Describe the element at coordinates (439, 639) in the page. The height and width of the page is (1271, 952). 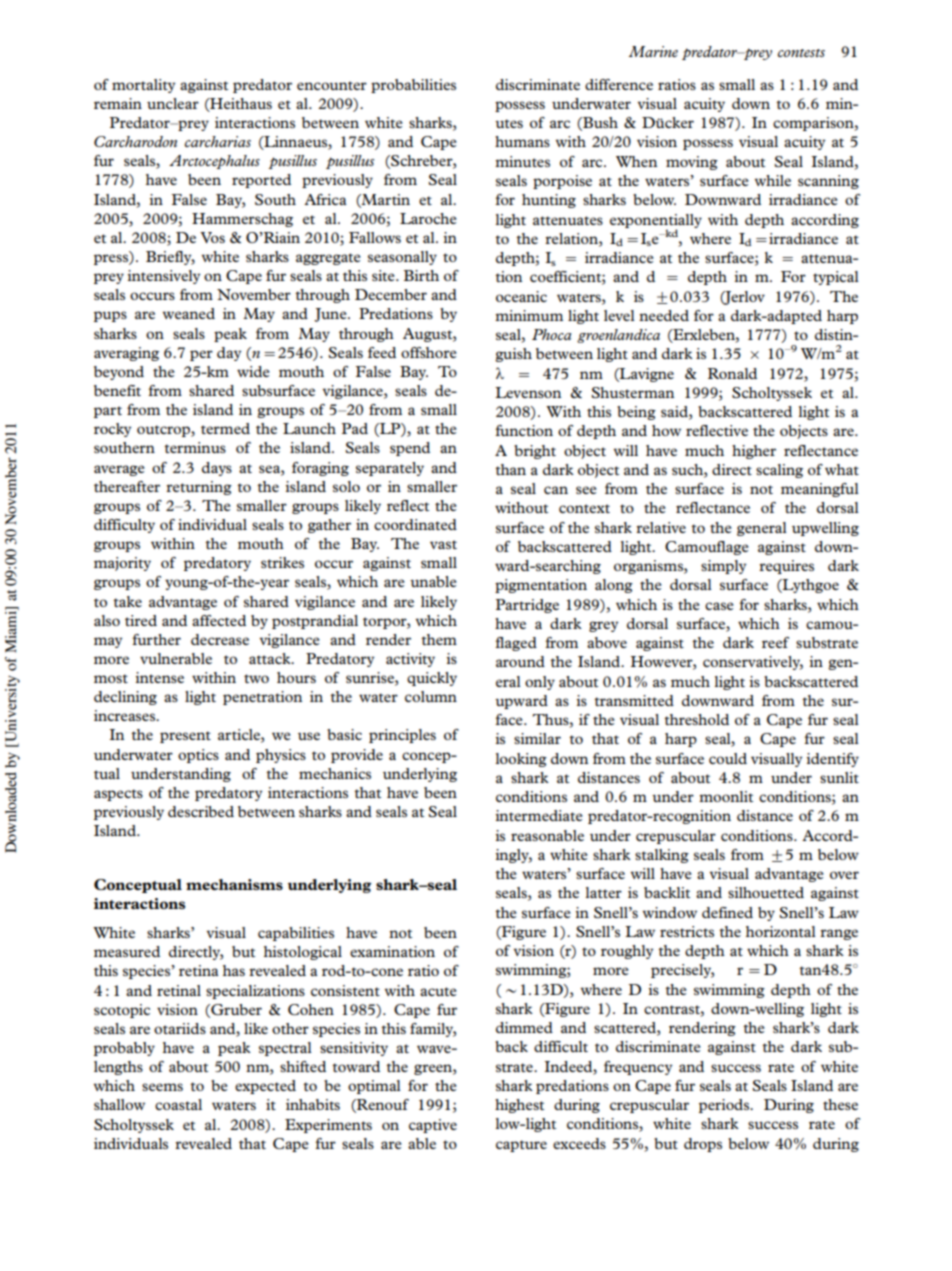
I see `them` at that location.
